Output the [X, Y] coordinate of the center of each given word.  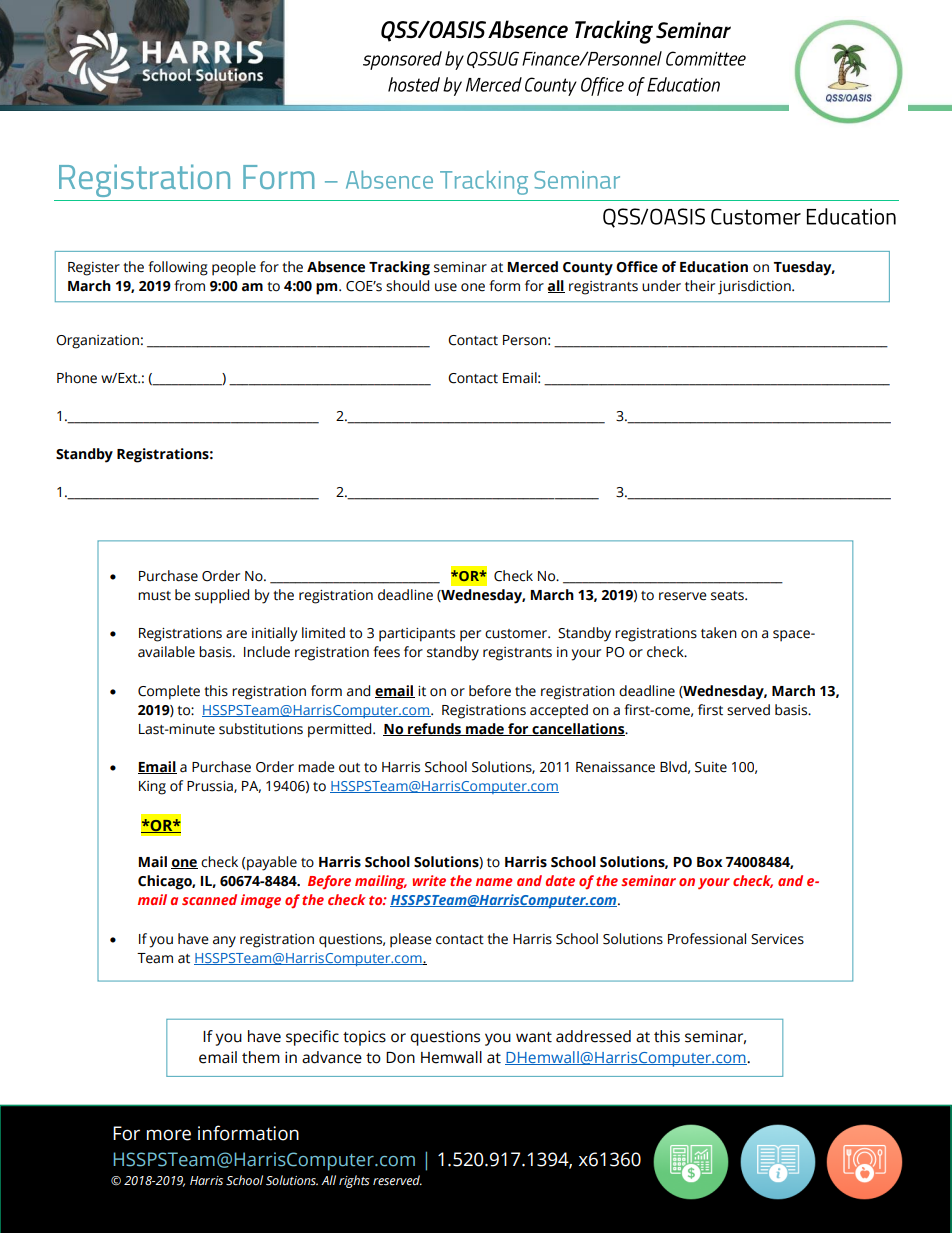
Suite [711, 767]
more [169, 1135]
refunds [434, 729]
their [700, 286]
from [189, 286]
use [446, 287]
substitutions [261, 729]
